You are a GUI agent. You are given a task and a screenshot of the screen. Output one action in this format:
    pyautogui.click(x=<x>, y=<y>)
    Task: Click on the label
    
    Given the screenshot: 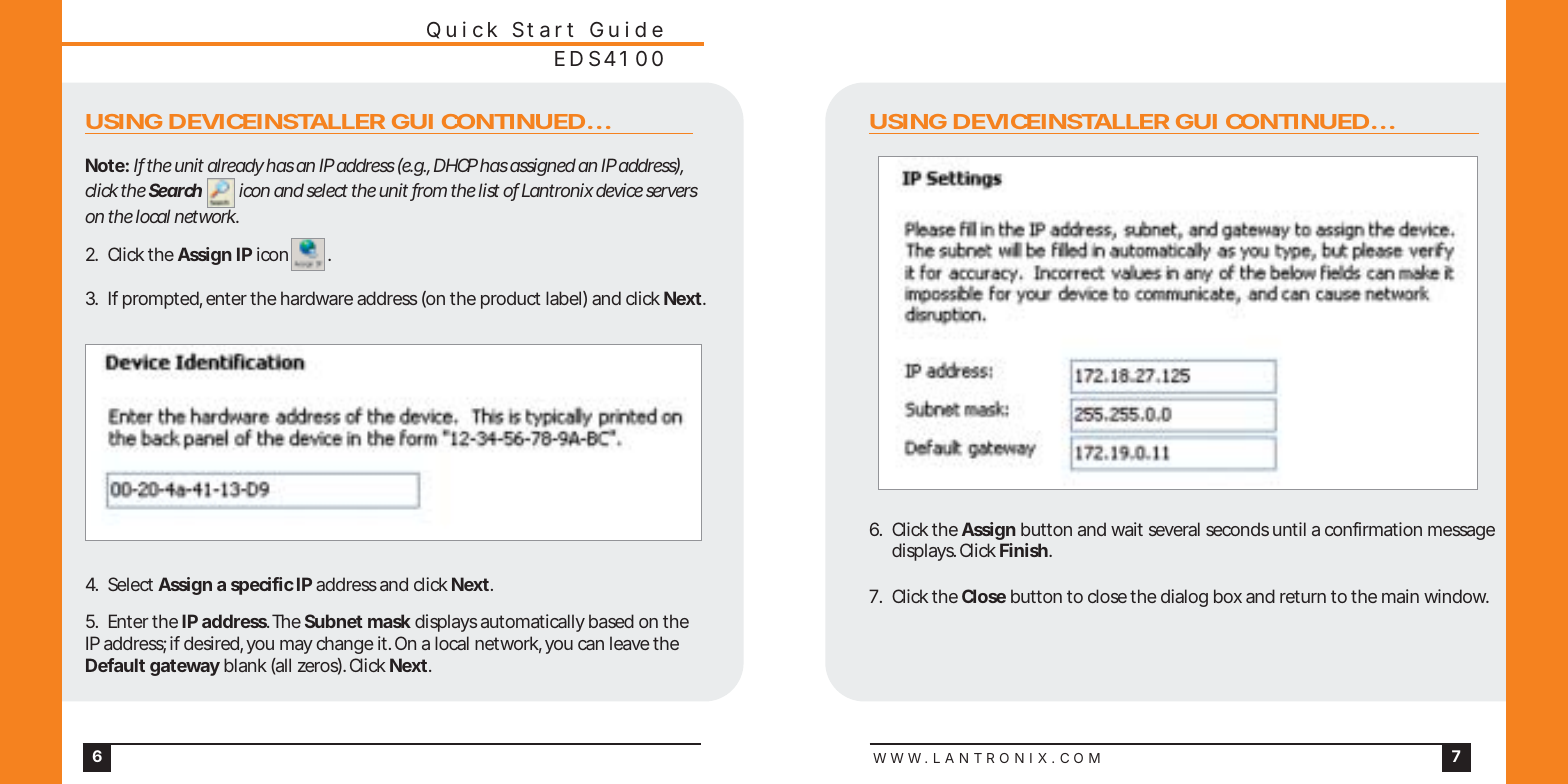 What is the action you would take?
    pyautogui.click(x=563, y=298)
